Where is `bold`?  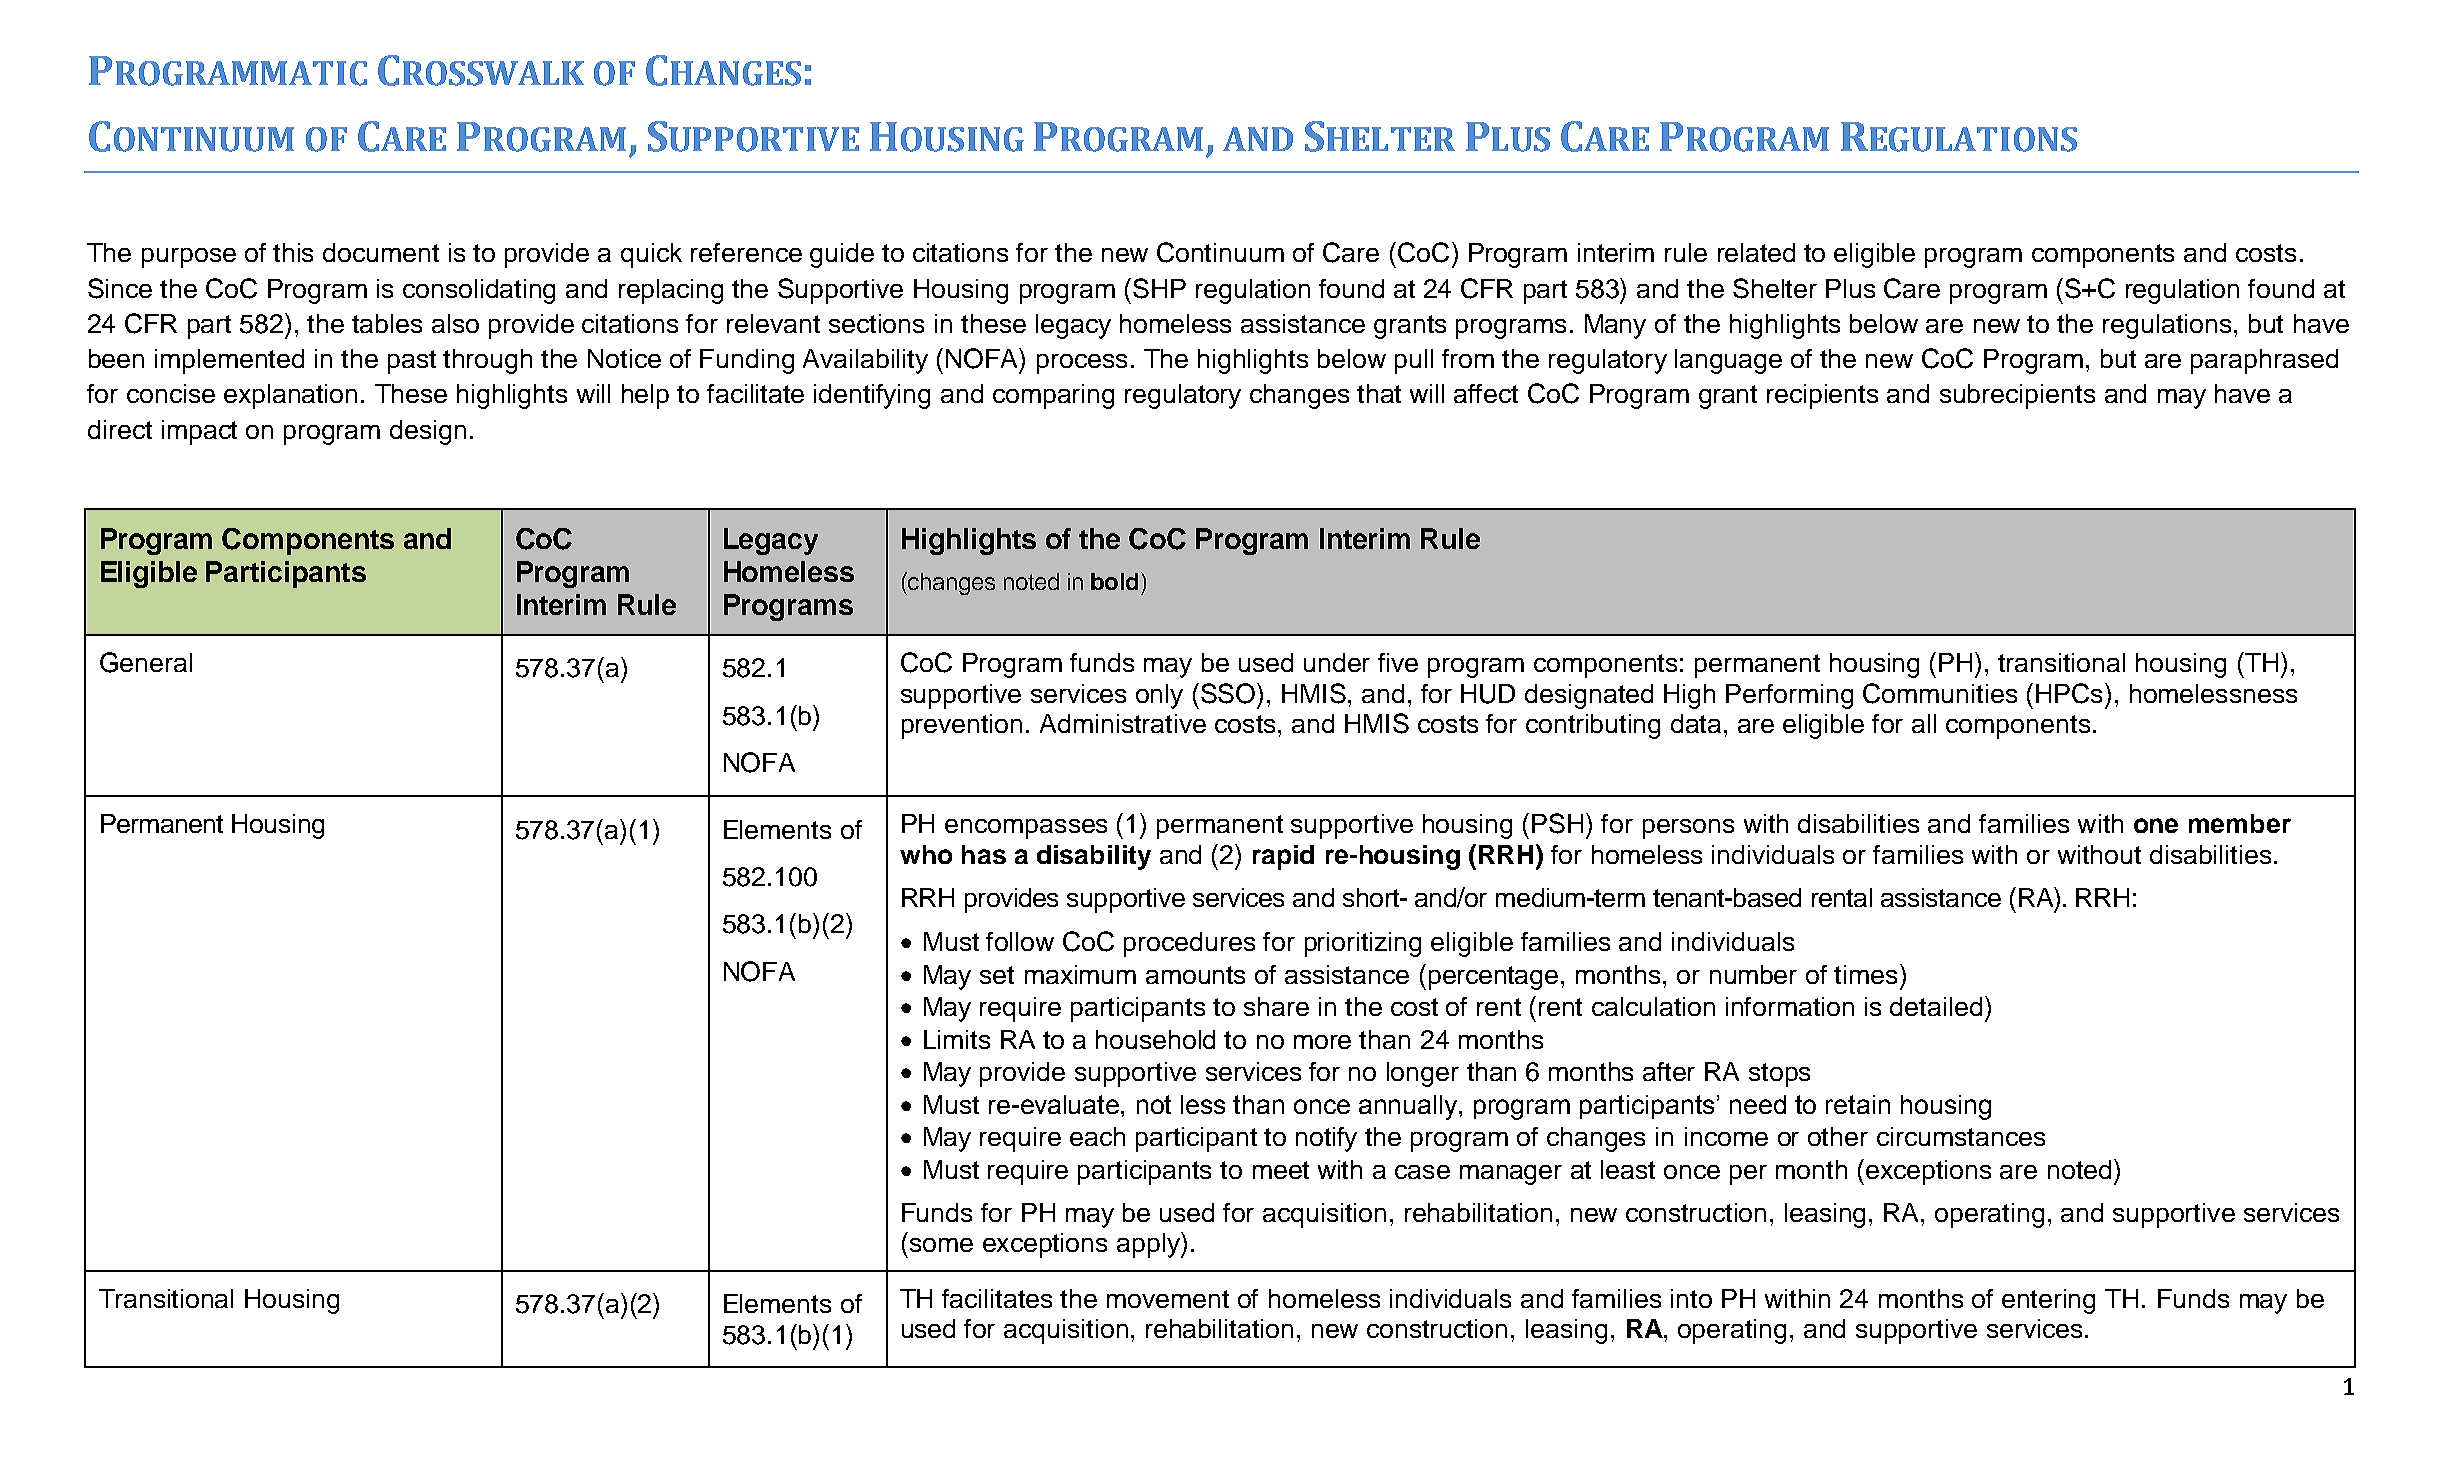 bold is located at coordinates (1114, 581).
